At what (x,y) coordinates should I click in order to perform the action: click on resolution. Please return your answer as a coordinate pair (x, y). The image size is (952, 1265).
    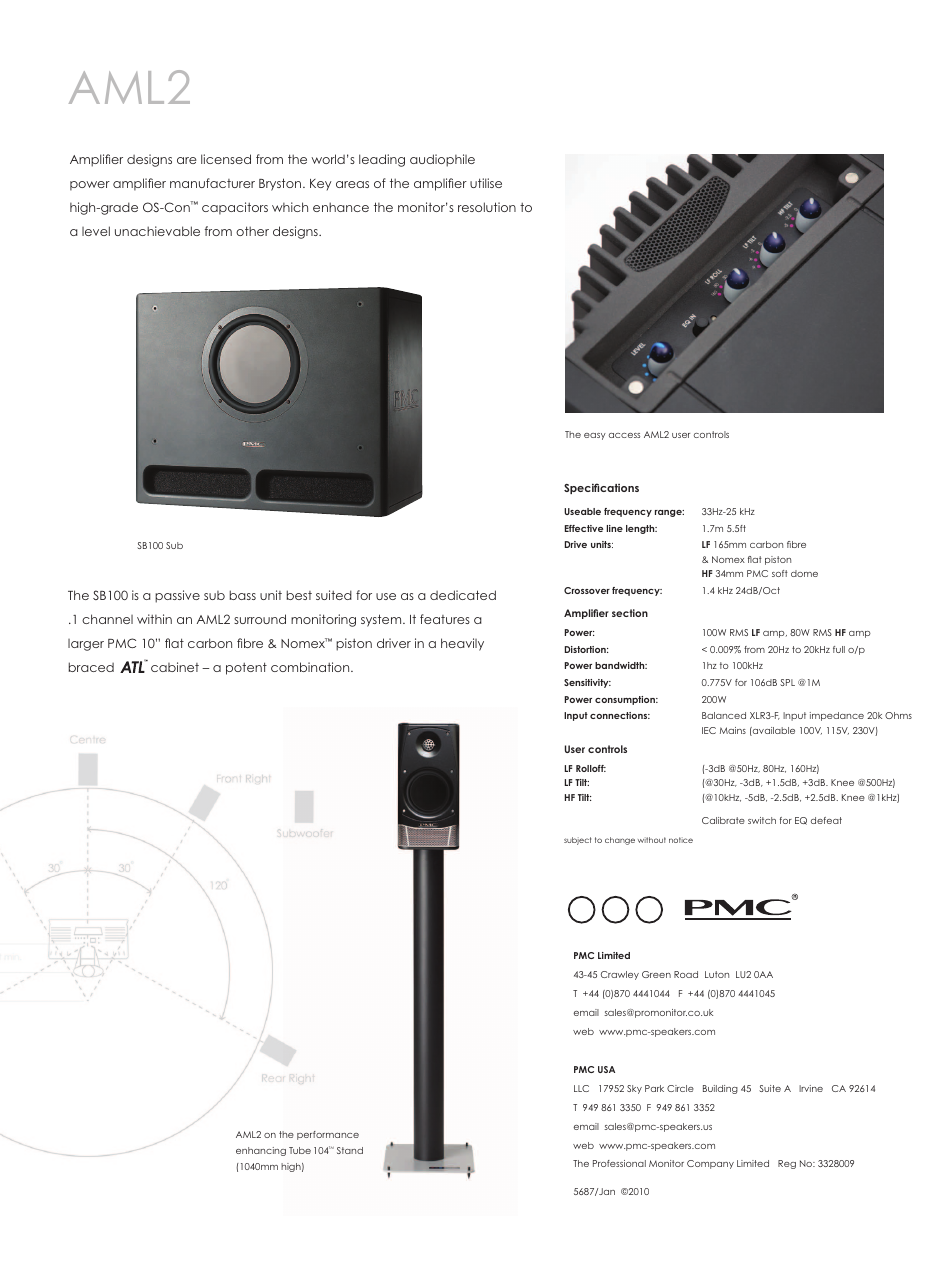
    Looking at the image, I should click on (487, 207).
